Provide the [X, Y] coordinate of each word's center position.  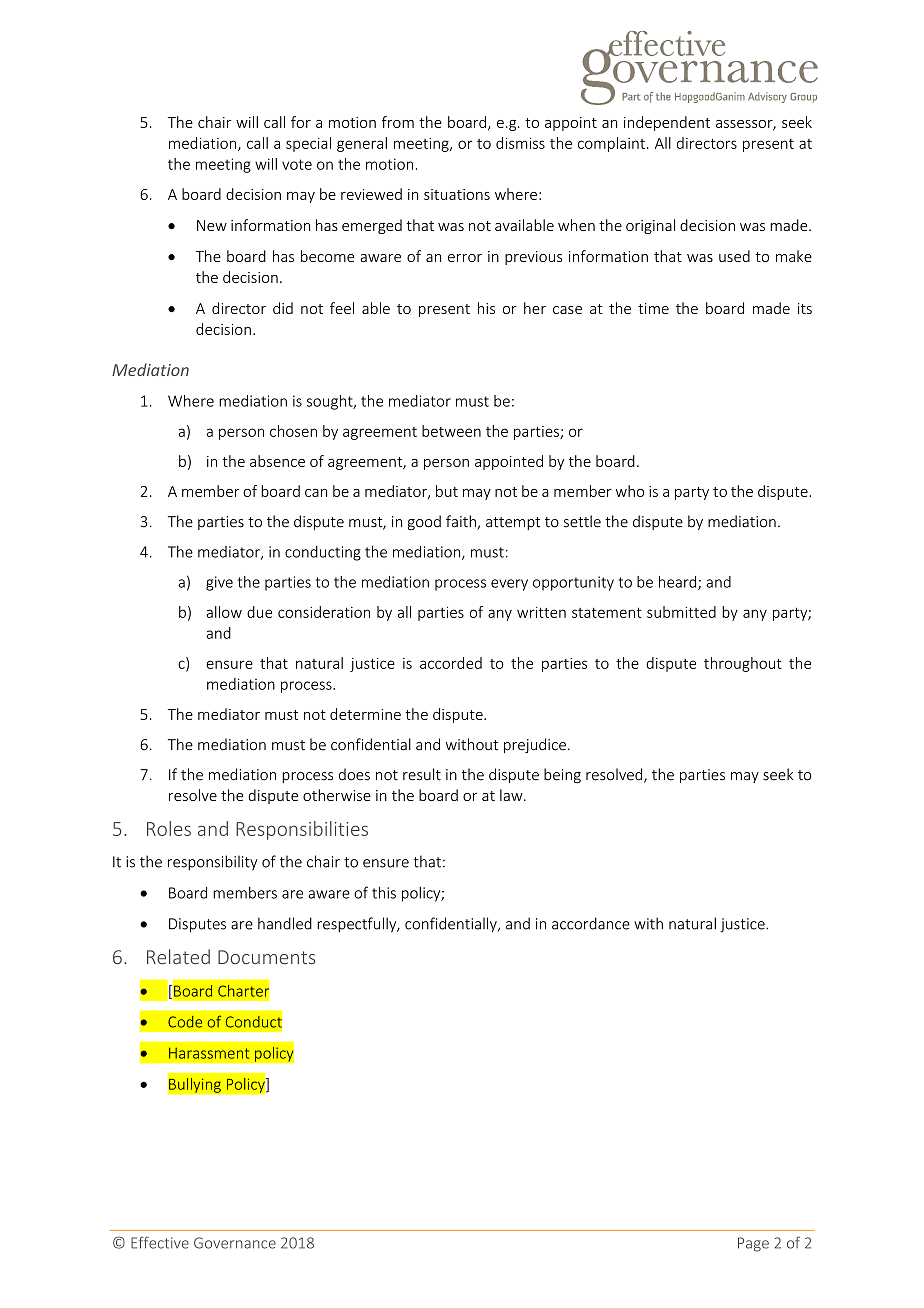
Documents [266, 957]
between [451, 431]
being [562, 775]
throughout [743, 664]
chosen [293, 431]
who [630, 491]
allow [224, 612]
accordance [591, 923]
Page [753, 1244]
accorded [451, 663]
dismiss [520, 143]
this [384, 892]
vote [297, 164]
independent [667, 123]
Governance [235, 1243]
